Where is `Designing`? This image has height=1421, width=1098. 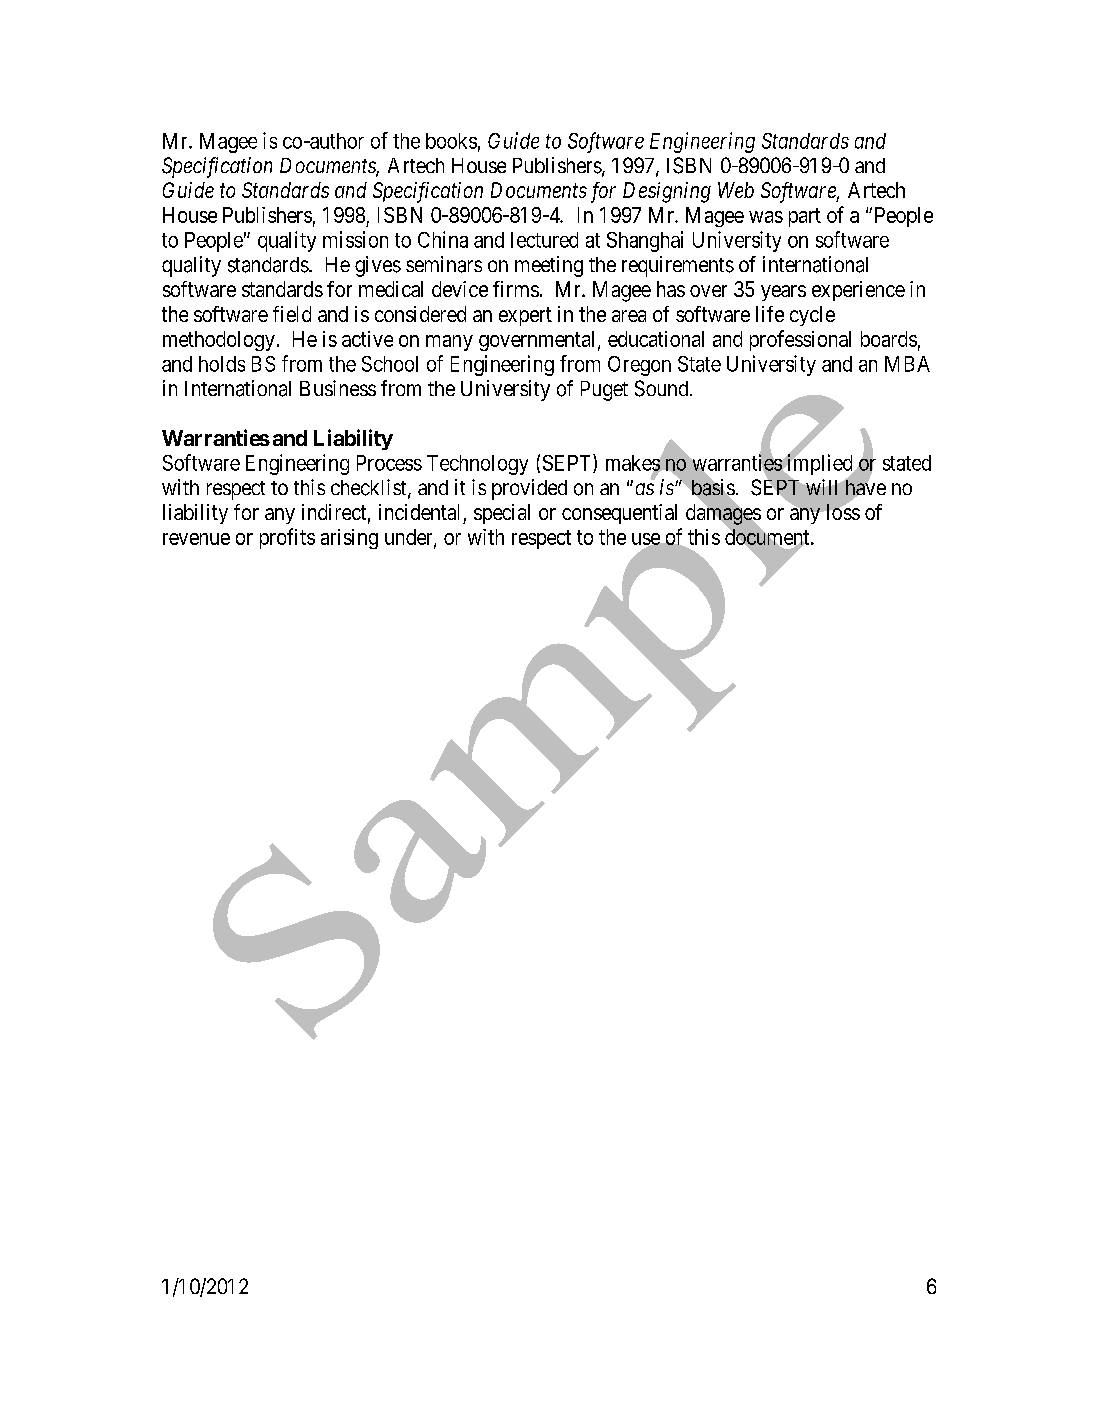 Designing is located at coordinates (667, 192).
